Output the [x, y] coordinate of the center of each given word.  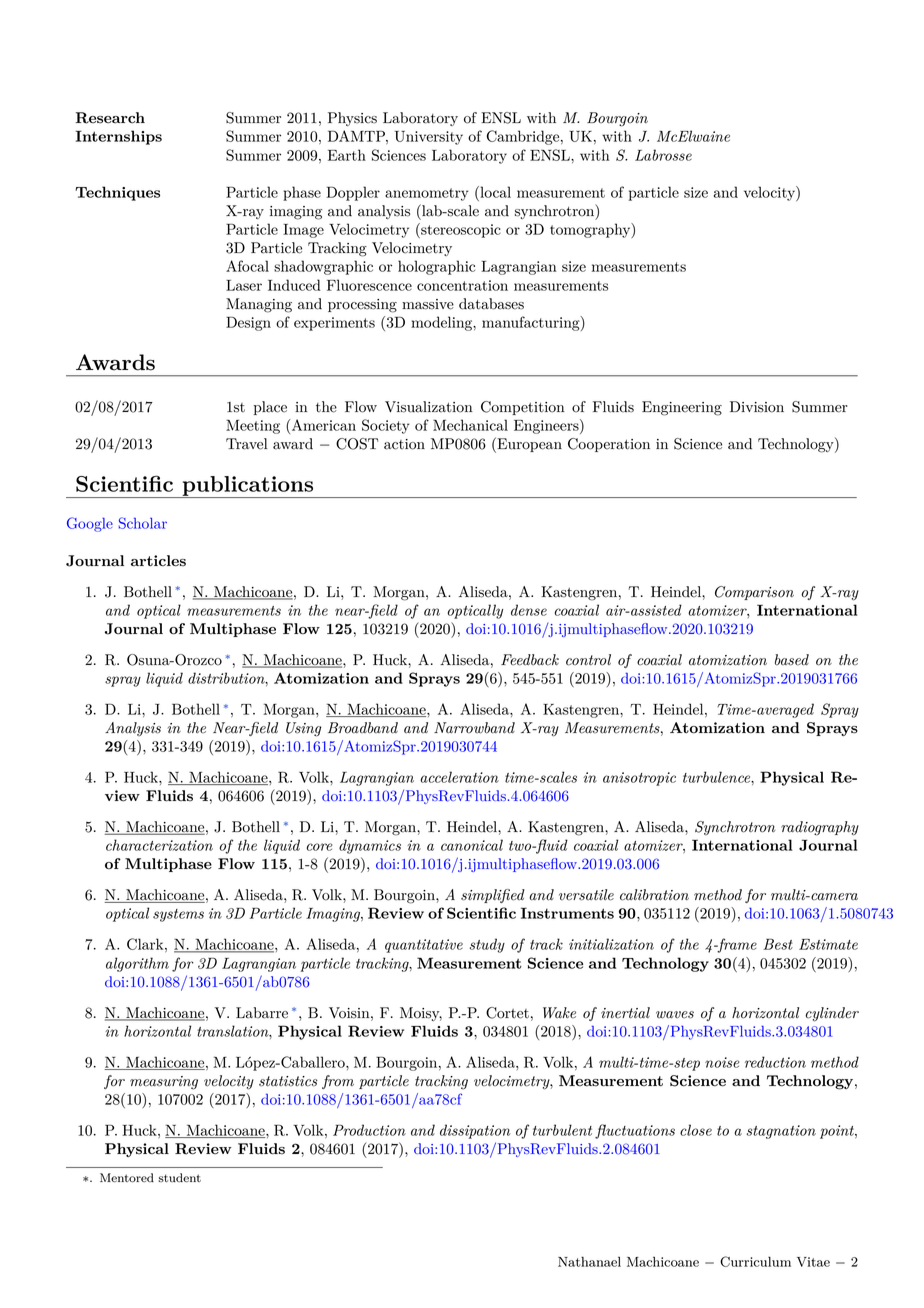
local [494, 192]
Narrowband [474, 728]
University [428, 138]
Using [303, 729]
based [792, 660]
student [179, 1177]
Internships [118, 137]
